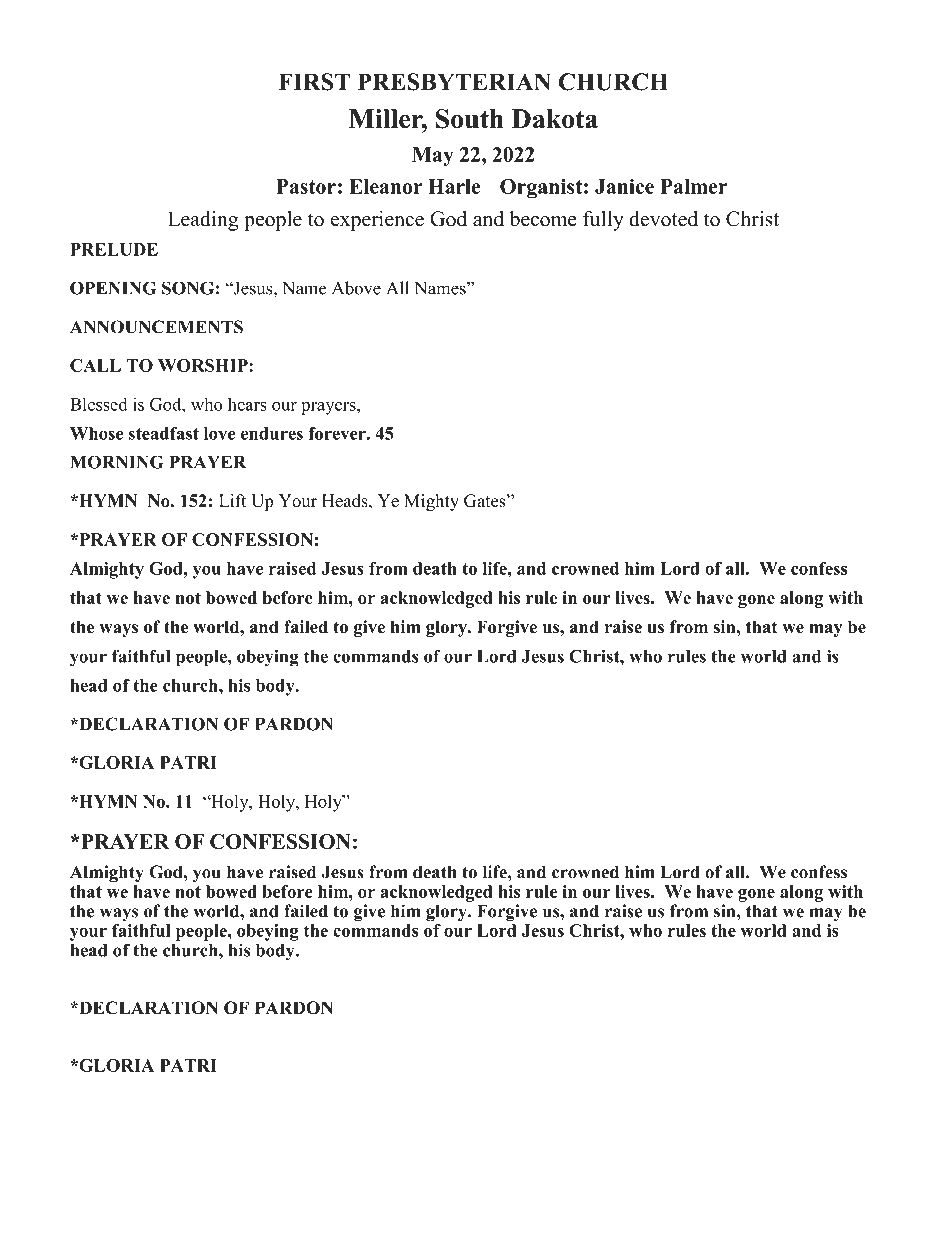  I want to click on Janice, so click(624, 186).
